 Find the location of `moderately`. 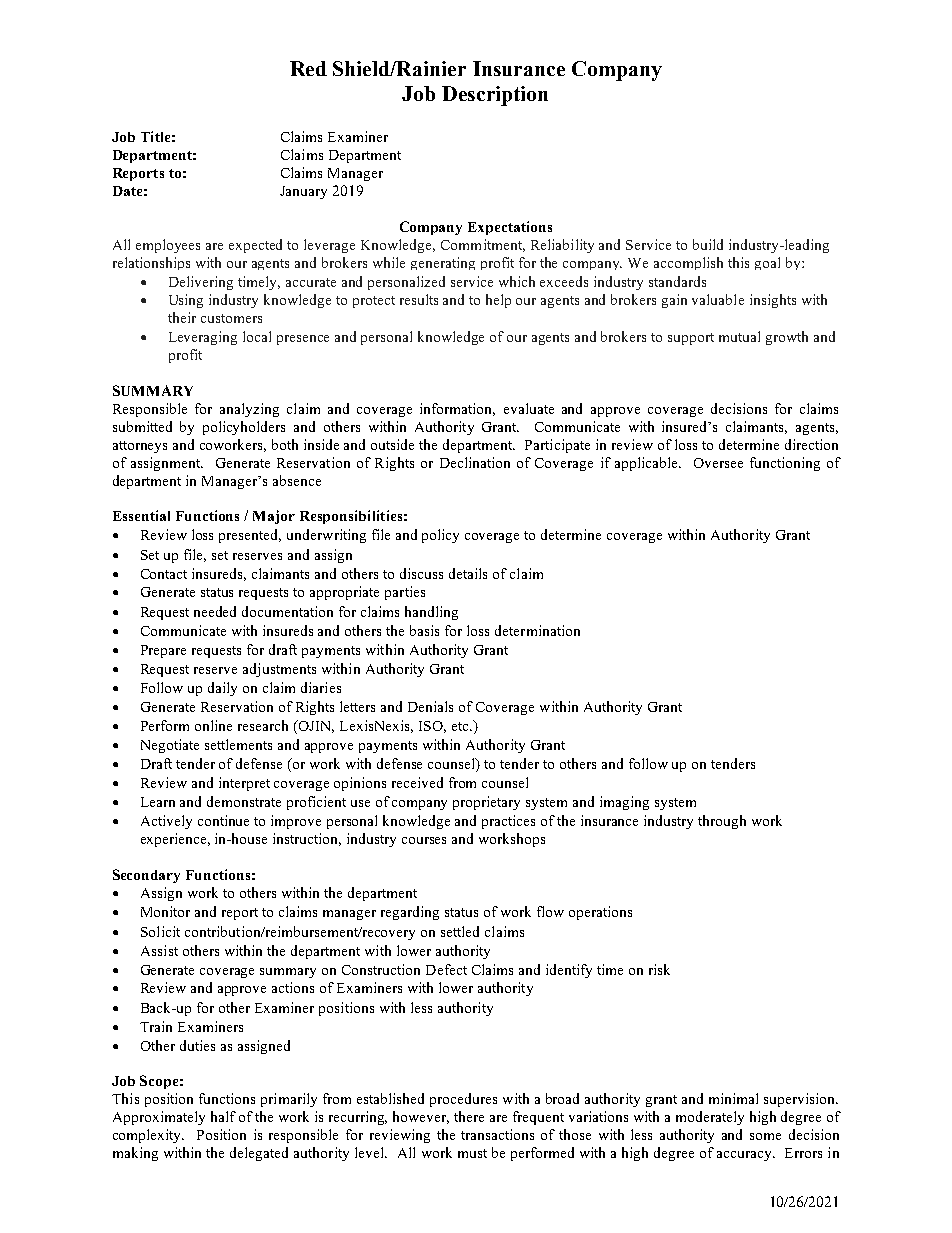

moderately is located at coordinates (710, 1118).
